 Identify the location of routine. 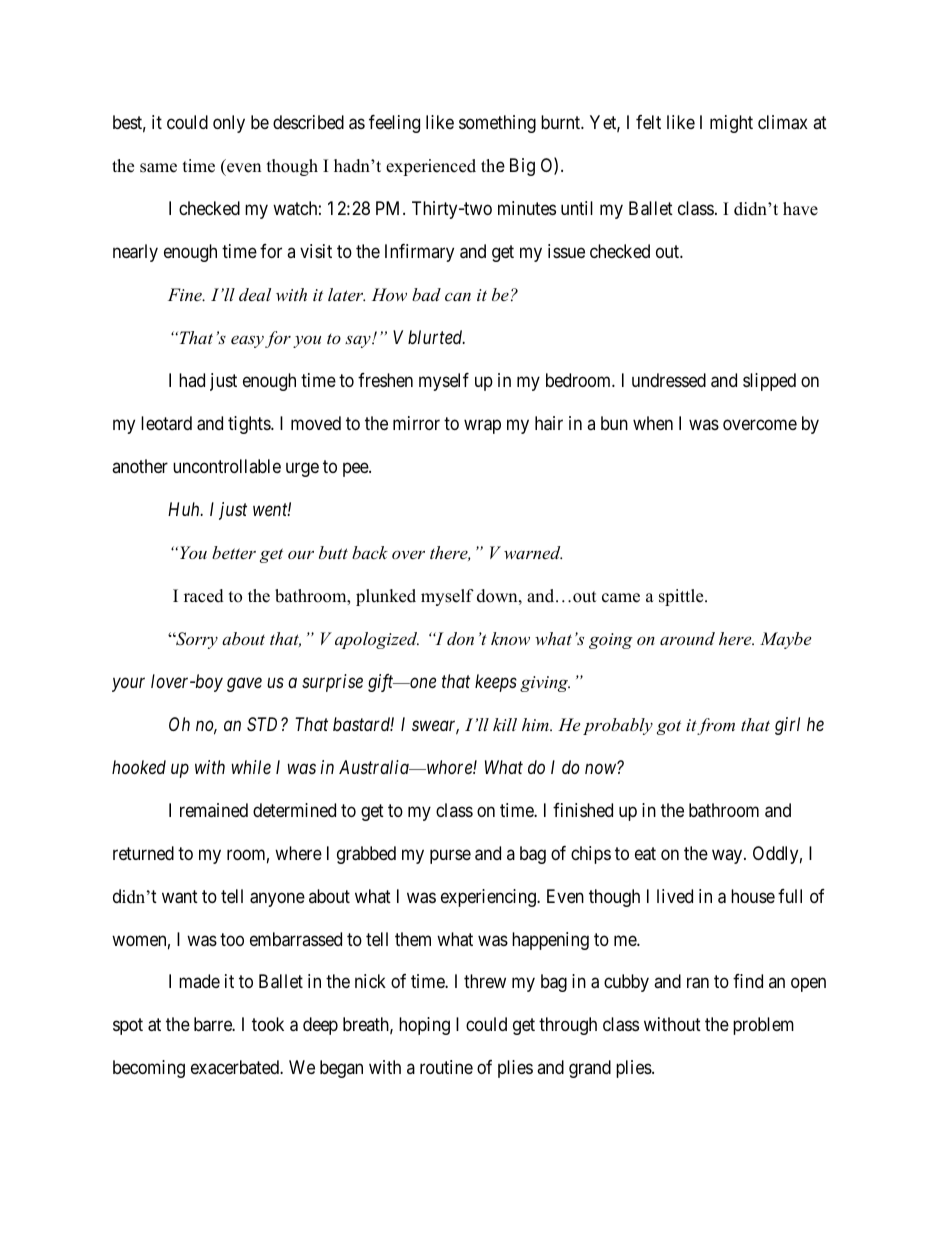
(446, 1067).
